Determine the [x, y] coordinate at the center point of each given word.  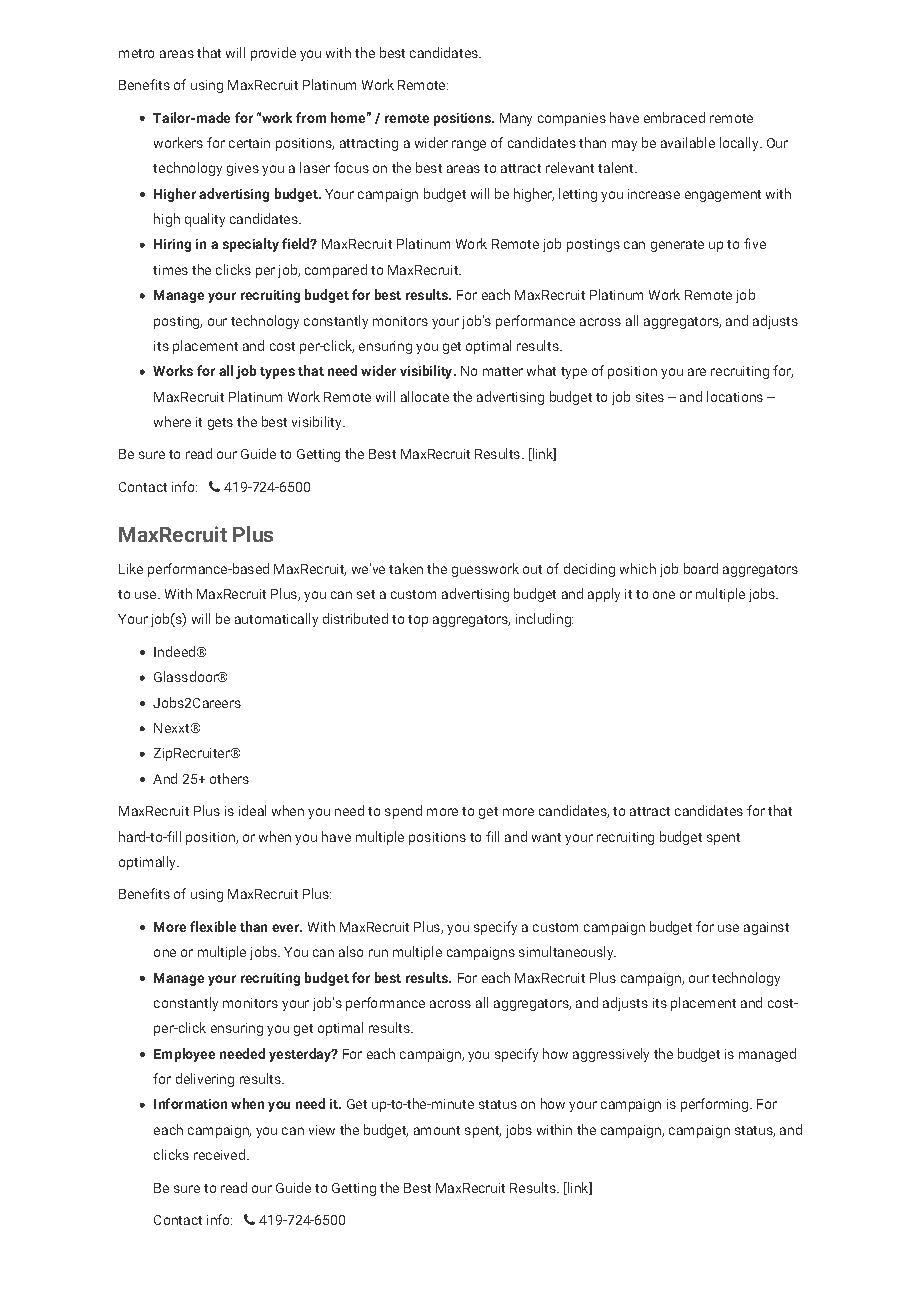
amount [437, 1130]
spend [403, 812]
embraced [674, 117]
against [766, 928]
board [701, 568]
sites [650, 397]
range [469, 145]
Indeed [174, 651]
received [219, 1154]
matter [503, 371]
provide [273, 54]
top [418, 621]
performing [716, 1105]
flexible [213, 926]
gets [220, 424]
